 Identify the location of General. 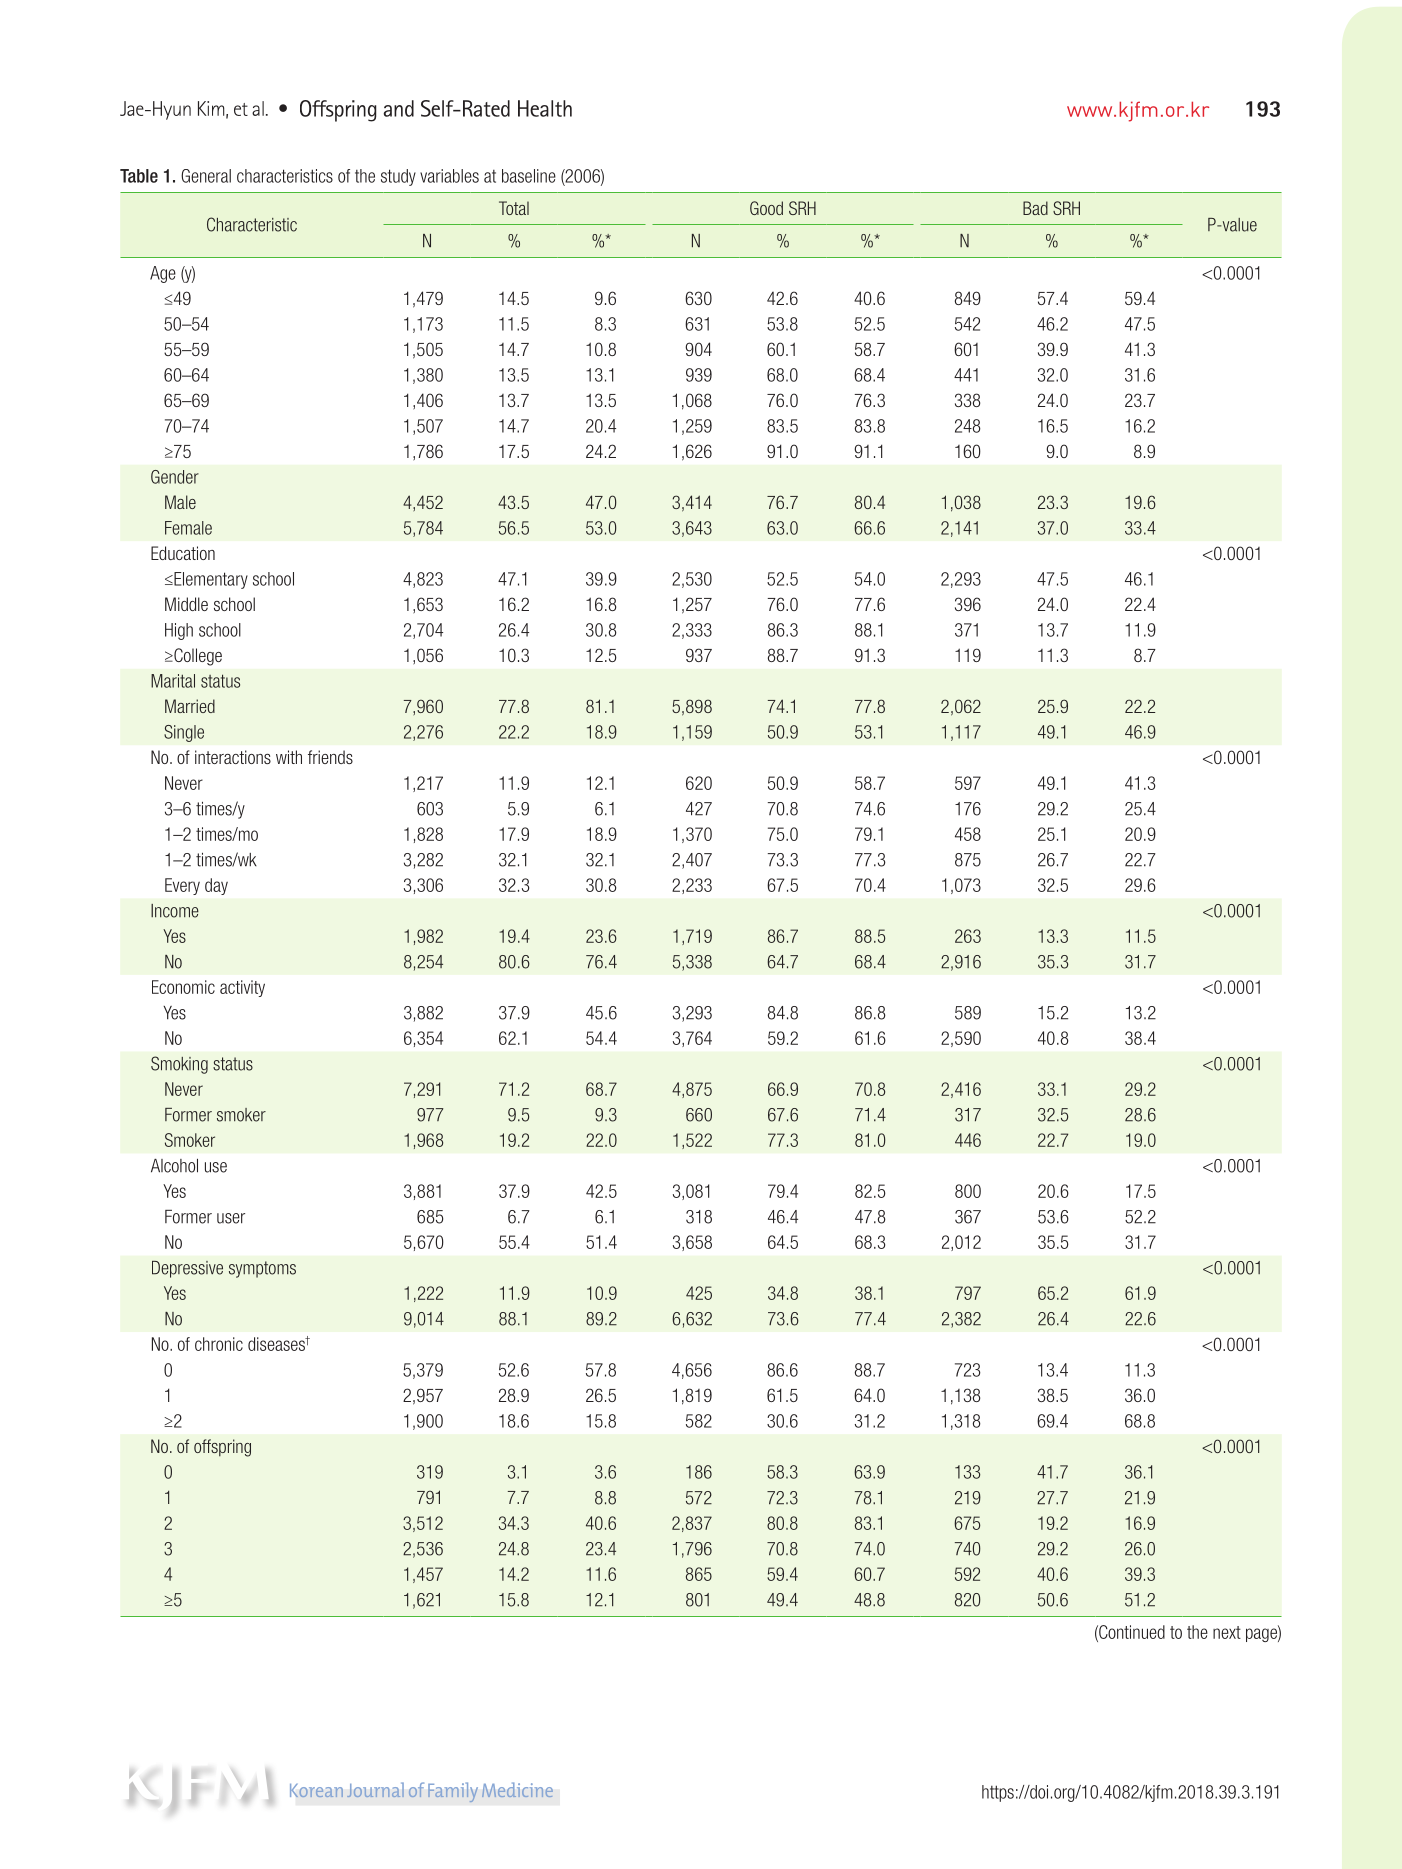
(206, 176).
